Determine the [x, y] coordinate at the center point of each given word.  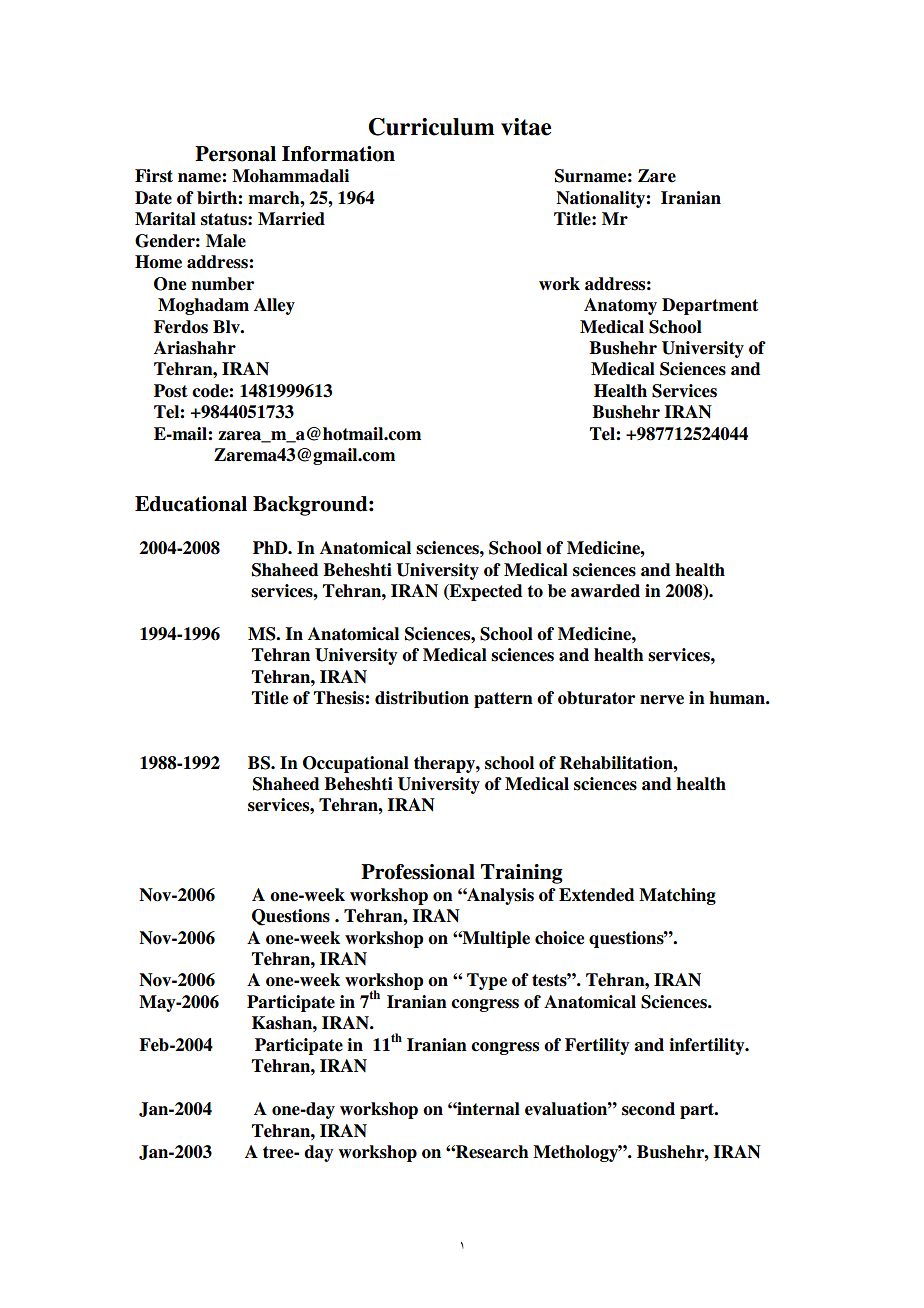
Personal [235, 154]
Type [487, 981]
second [648, 1109]
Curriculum [431, 127]
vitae [526, 127]
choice [559, 938]
